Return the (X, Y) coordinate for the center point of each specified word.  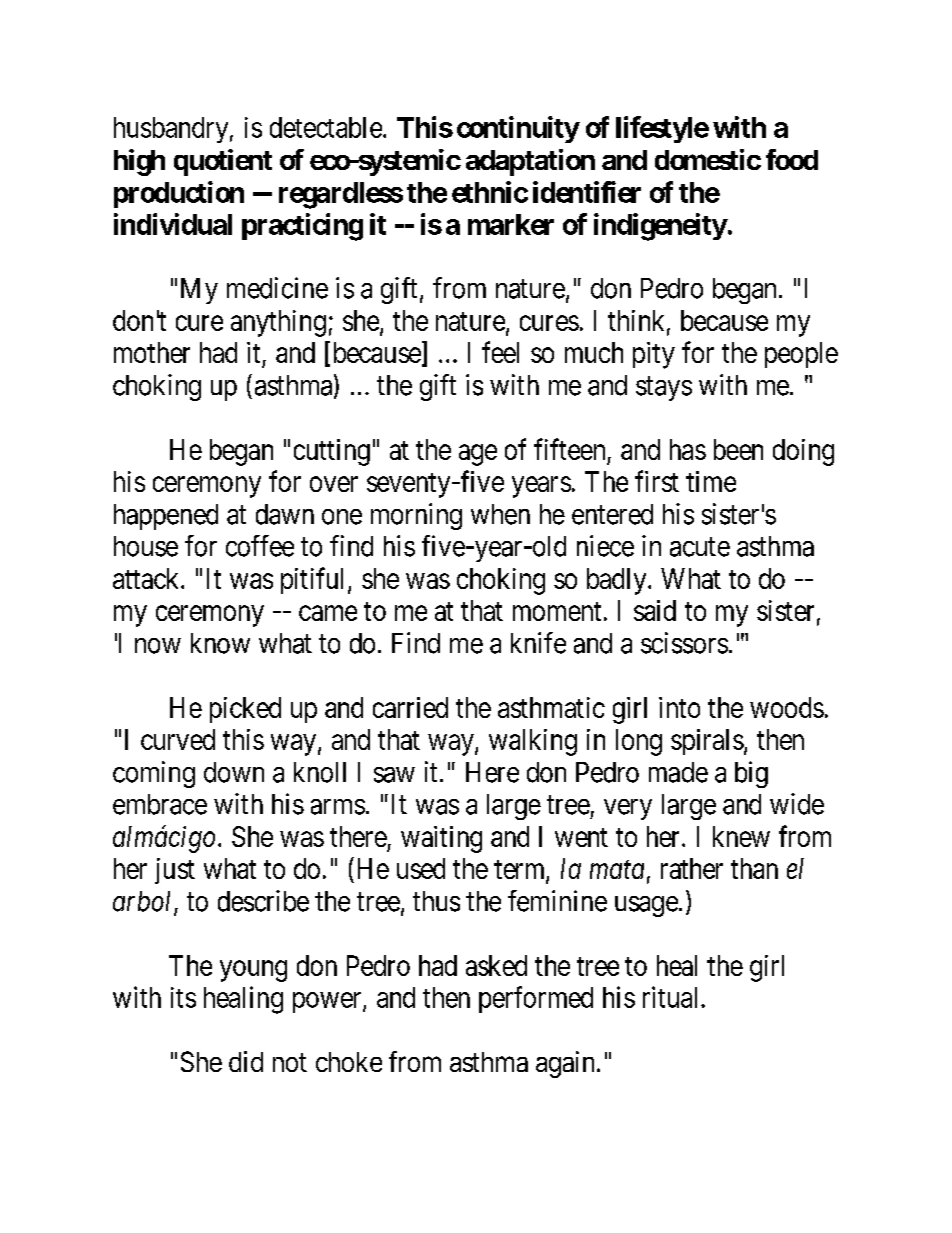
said (655, 610)
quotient (223, 162)
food (792, 159)
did (246, 1061)
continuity (518, 129)
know (220, 643)
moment (557, 611)
